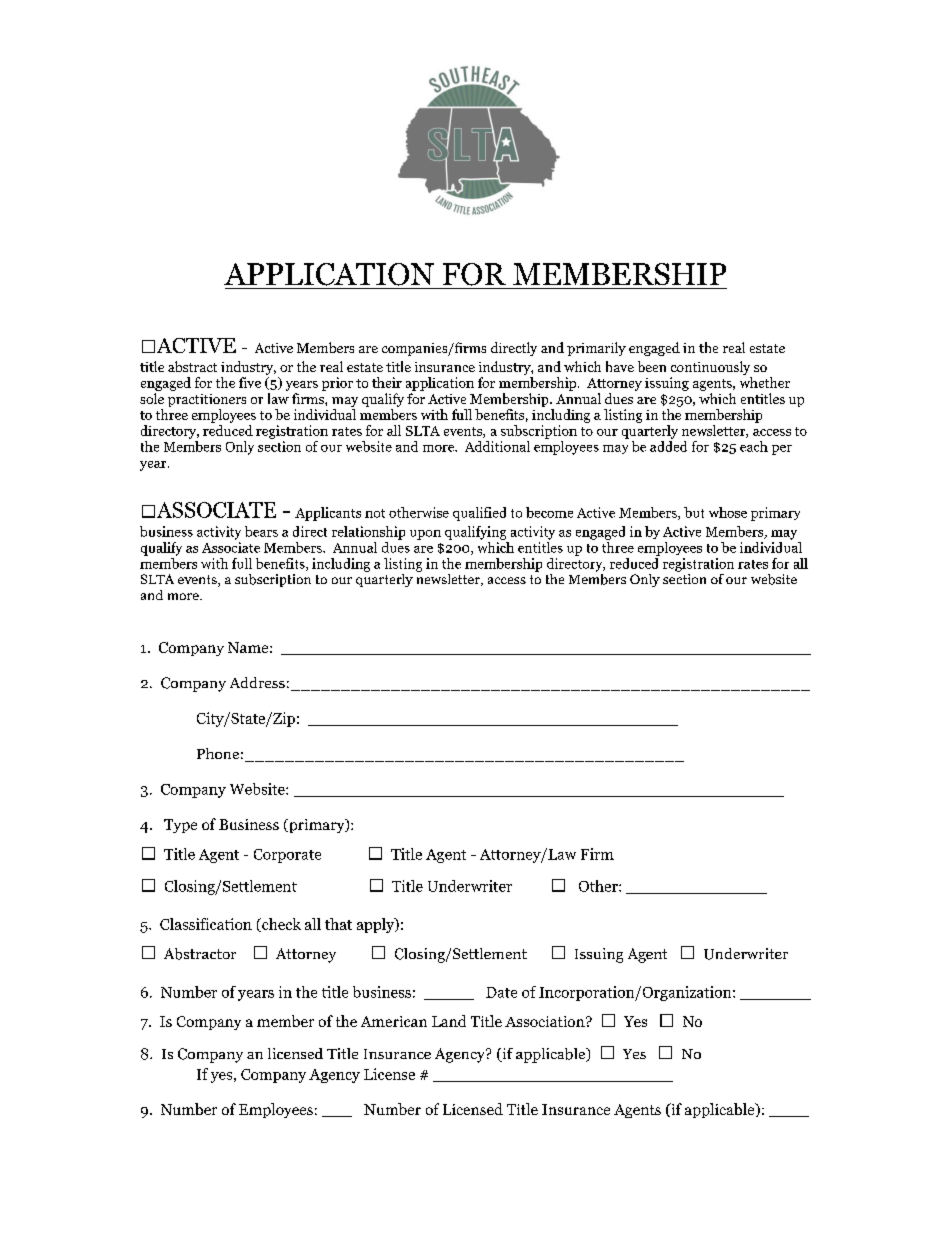 Image resolution: width=952 pixels, height=1233 pixels. Describe the element at coordinates (710, 368) in the screenshot. I see `continuously` at that location.
